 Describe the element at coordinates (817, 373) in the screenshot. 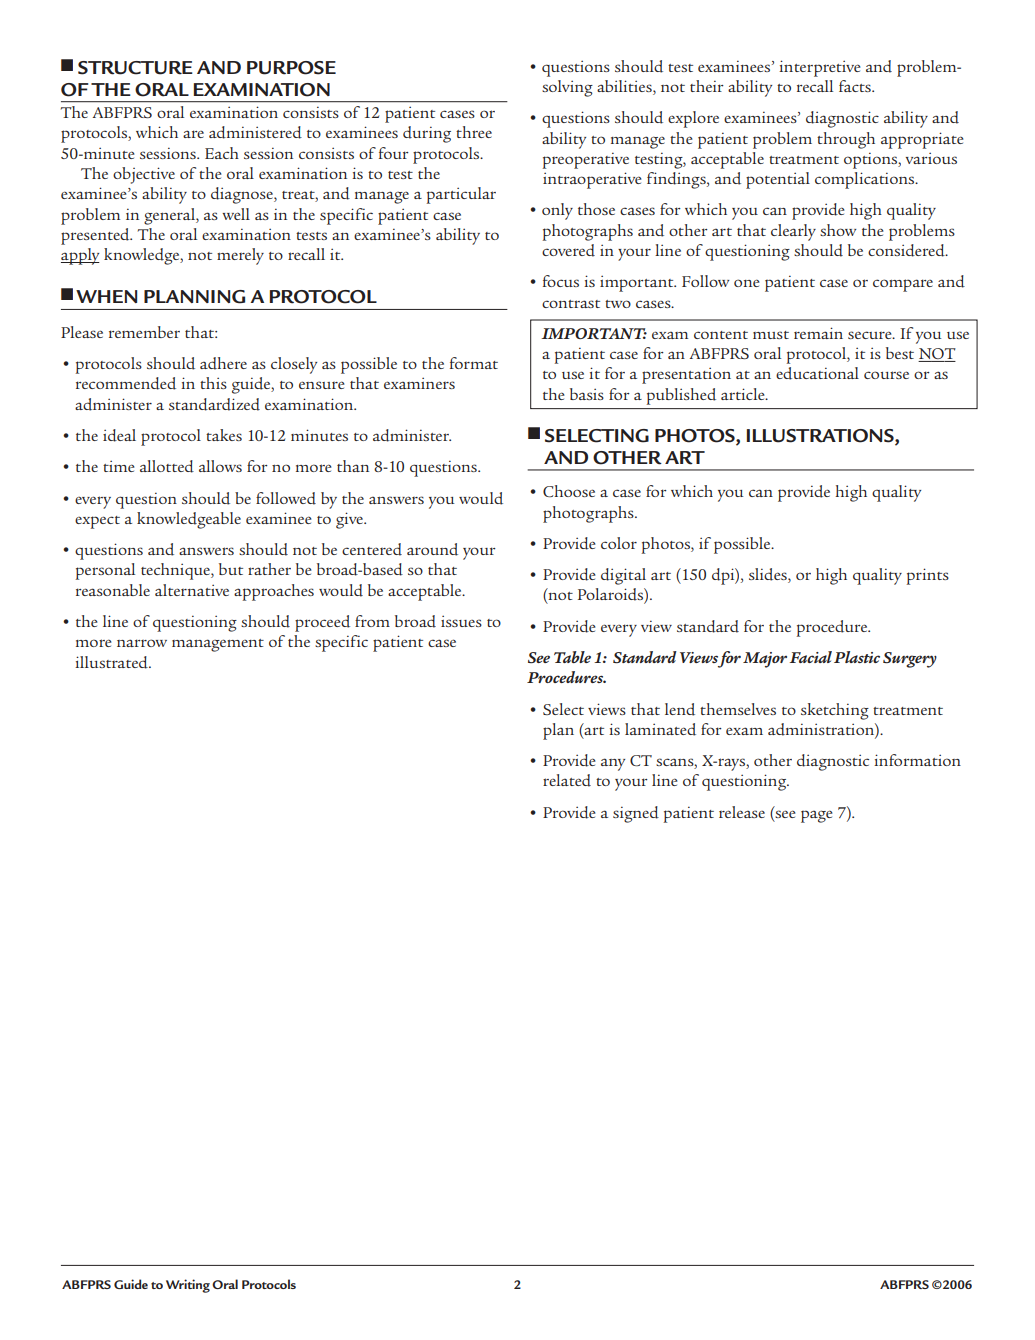

I see `educational` at that location.
